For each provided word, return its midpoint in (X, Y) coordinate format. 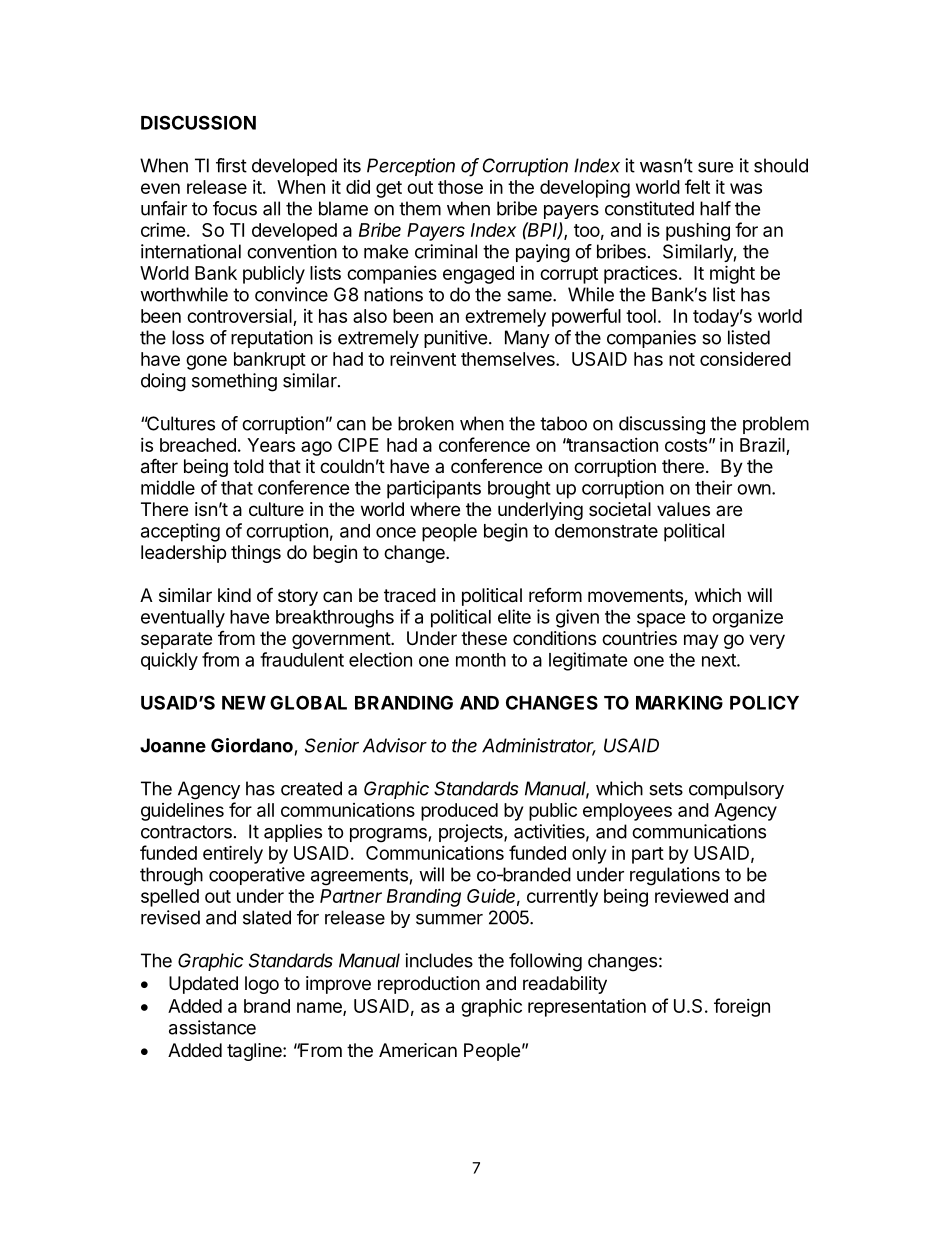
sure (715, 167)
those (460, 187)
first (231, 165)
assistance (212, 1027)
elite (514, 616)
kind (234, 595)
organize (747, 618)
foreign (742, 1007)
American (418, 1050)
